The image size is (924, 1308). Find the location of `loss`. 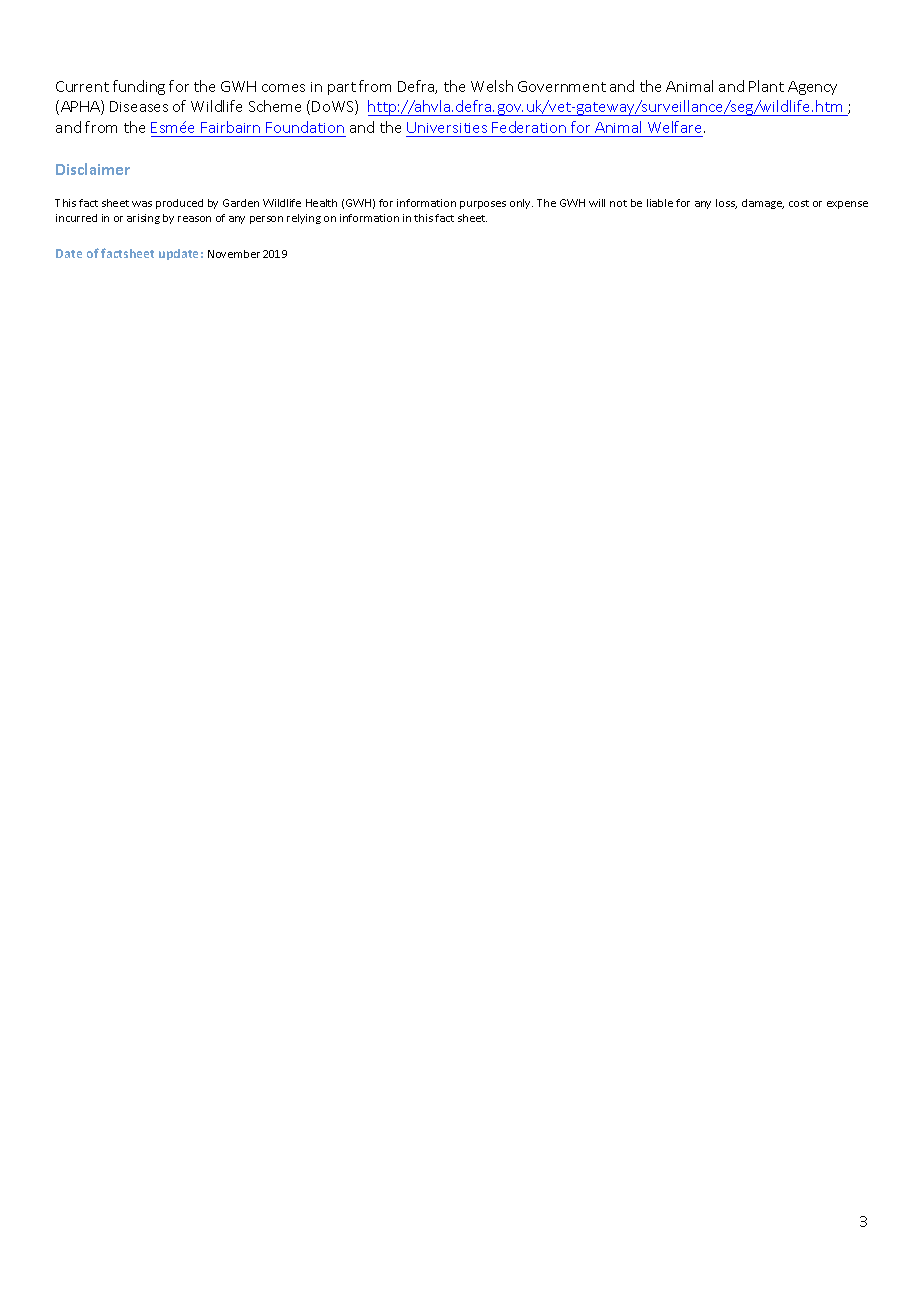

loss is located at coordinates (726, 204).
